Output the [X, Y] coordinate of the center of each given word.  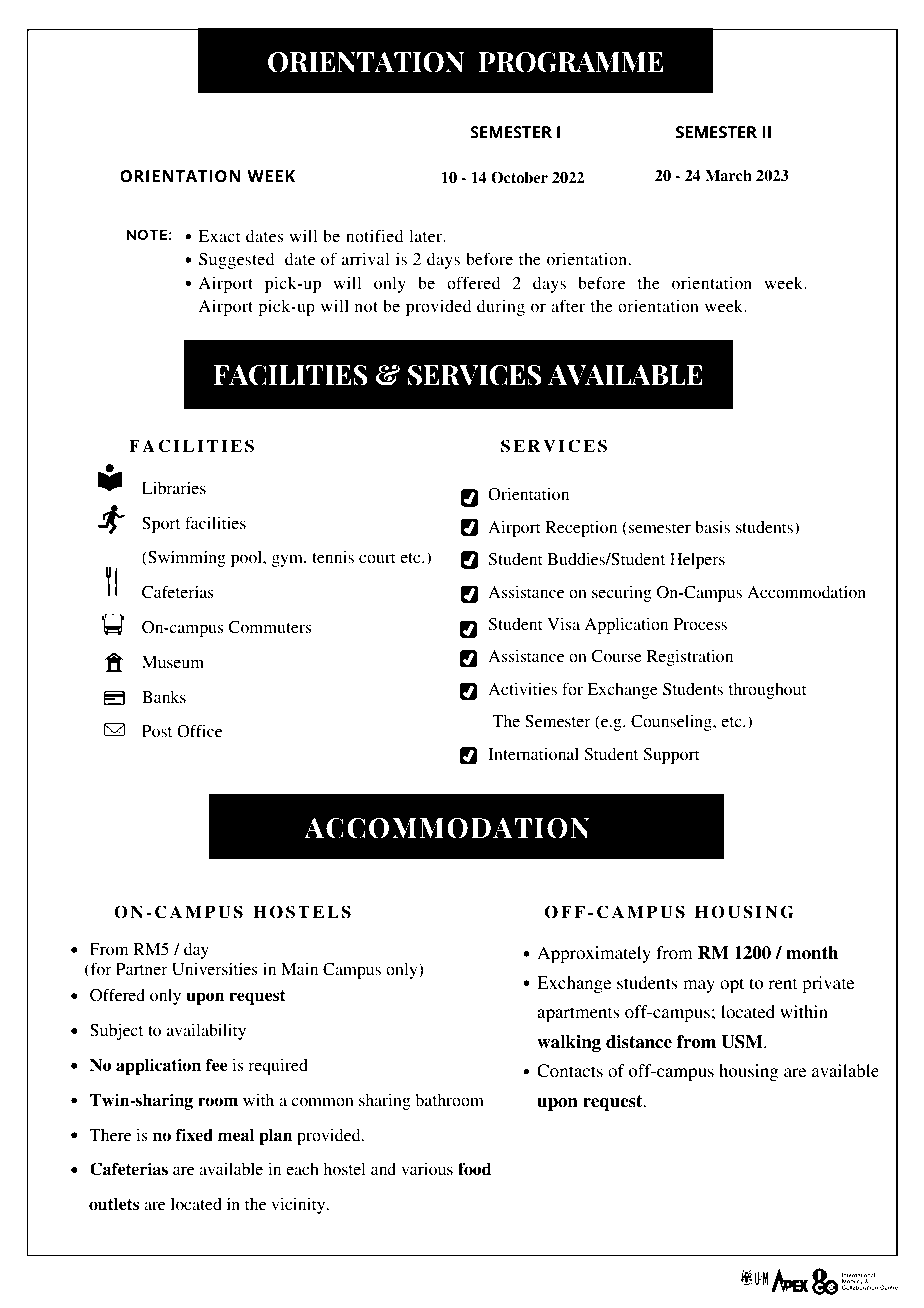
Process [700, 624]
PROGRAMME [570, 62]
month [812, 953]
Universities [215, 969]
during [501, 308]
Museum [173, 662]
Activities [522, 689]
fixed [194, 1135]
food [474, 1169]
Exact [219, 236]
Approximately [594, 954]
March [728, 176]
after [568, 305]
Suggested [236, 261]
